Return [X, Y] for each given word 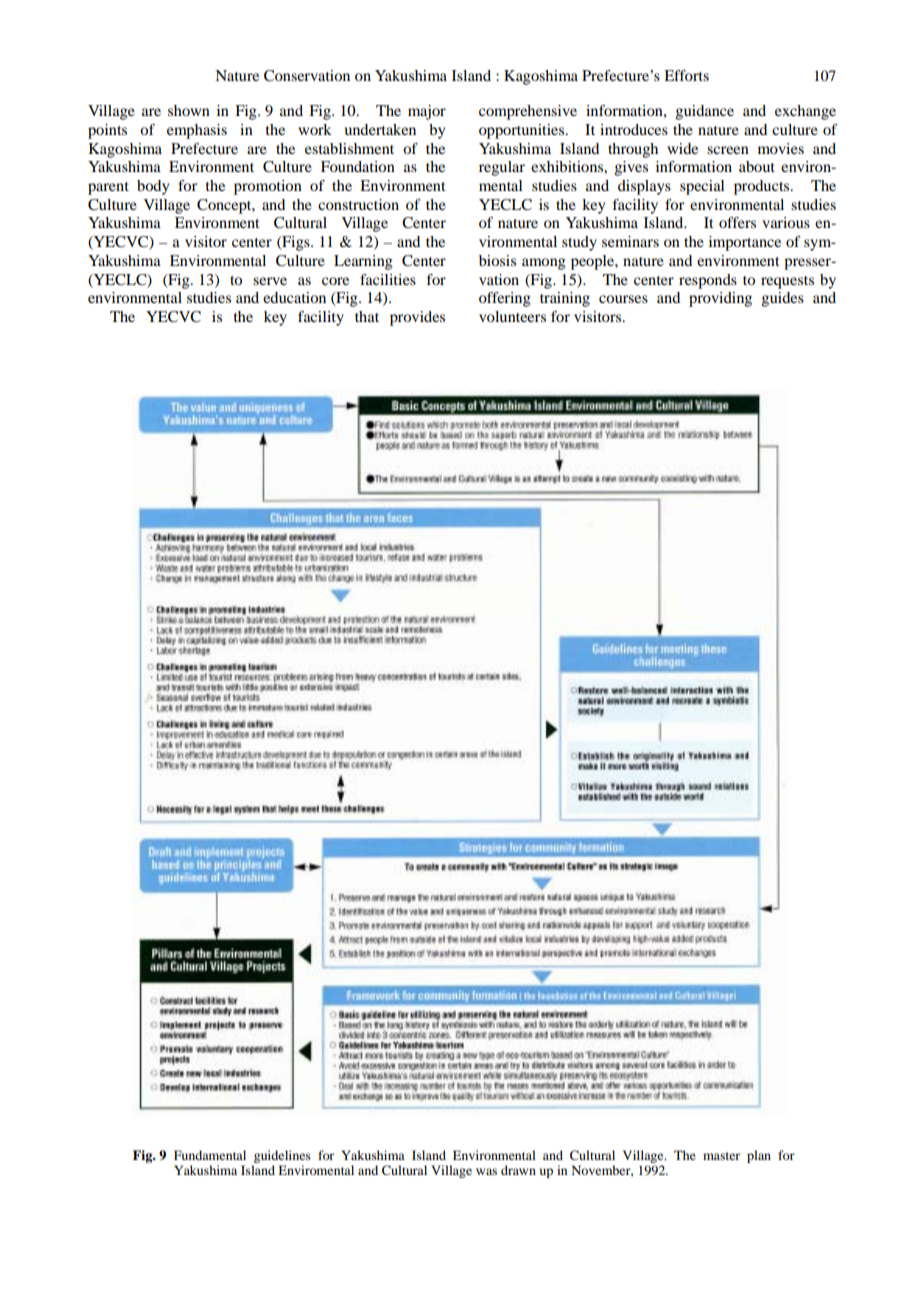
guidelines [282, 1156]
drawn [518, 1170]
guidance [705, 112]
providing [720, 299]
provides [417, 318]
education [294, 297]
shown [189, 110]
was [486, 1171]
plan [759, 1156]
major [427, 112]
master [721, 1156]
